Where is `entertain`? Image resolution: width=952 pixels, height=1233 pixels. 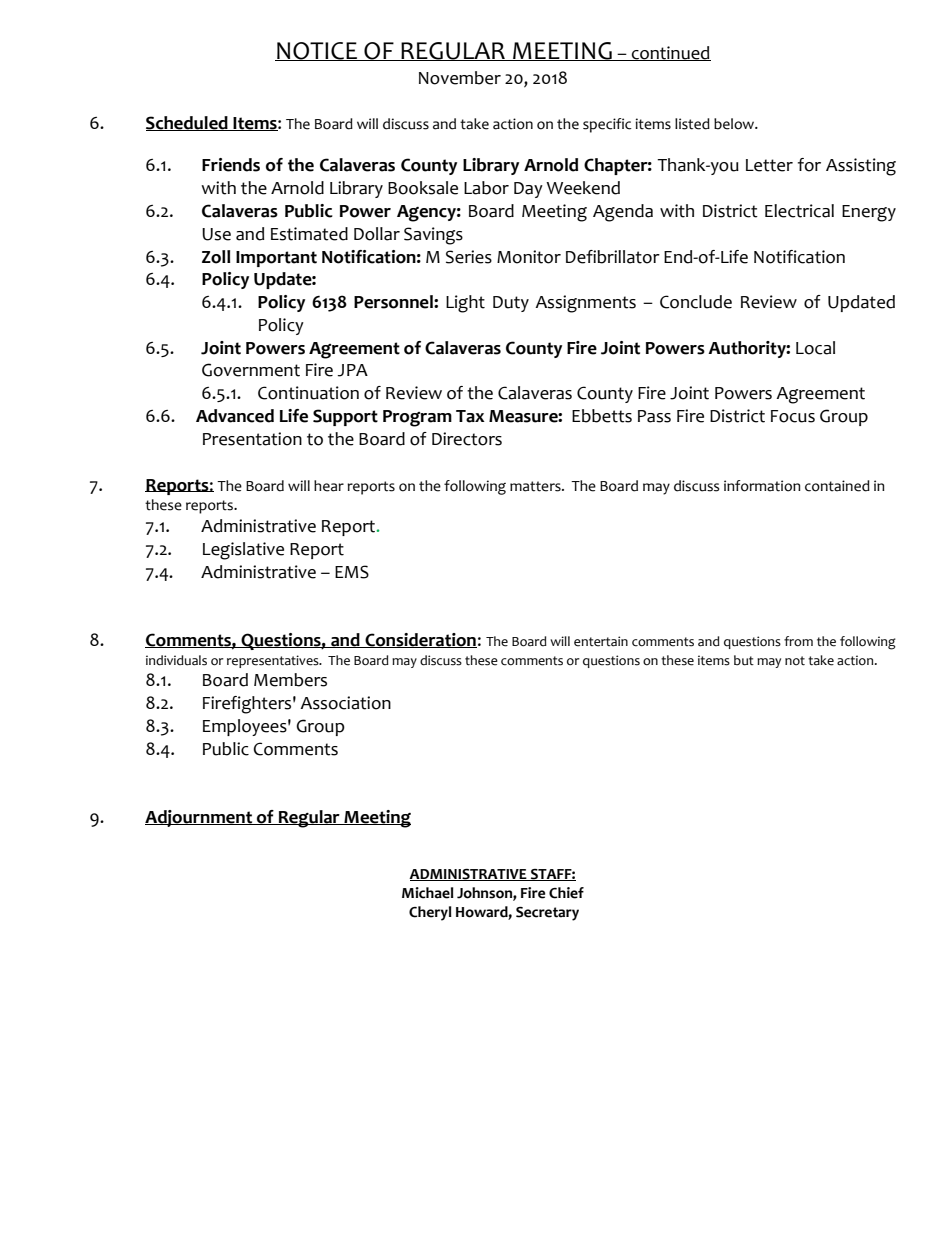 entertain is located at coordinates (601, 641).
